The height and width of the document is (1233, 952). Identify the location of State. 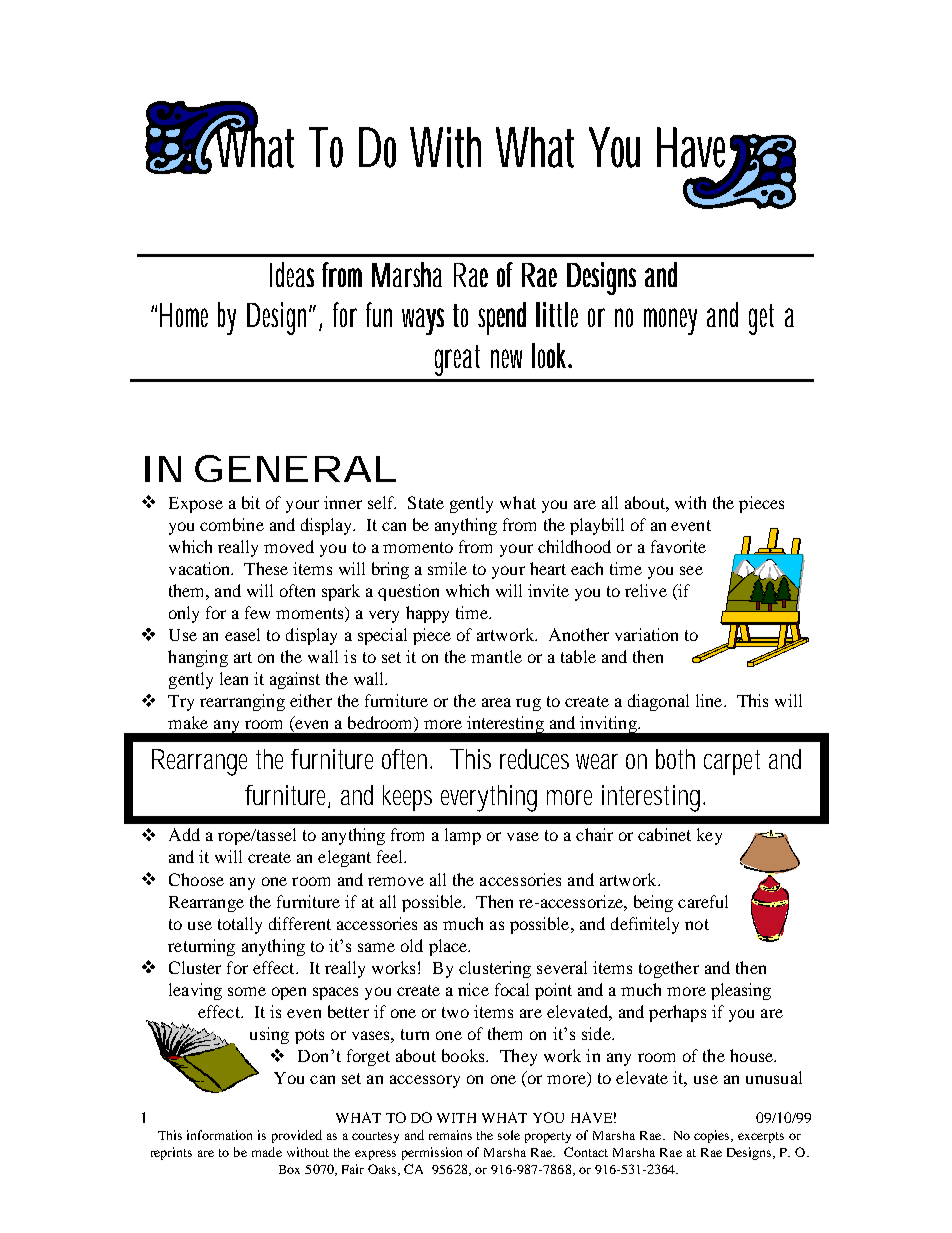
(426, 502).
